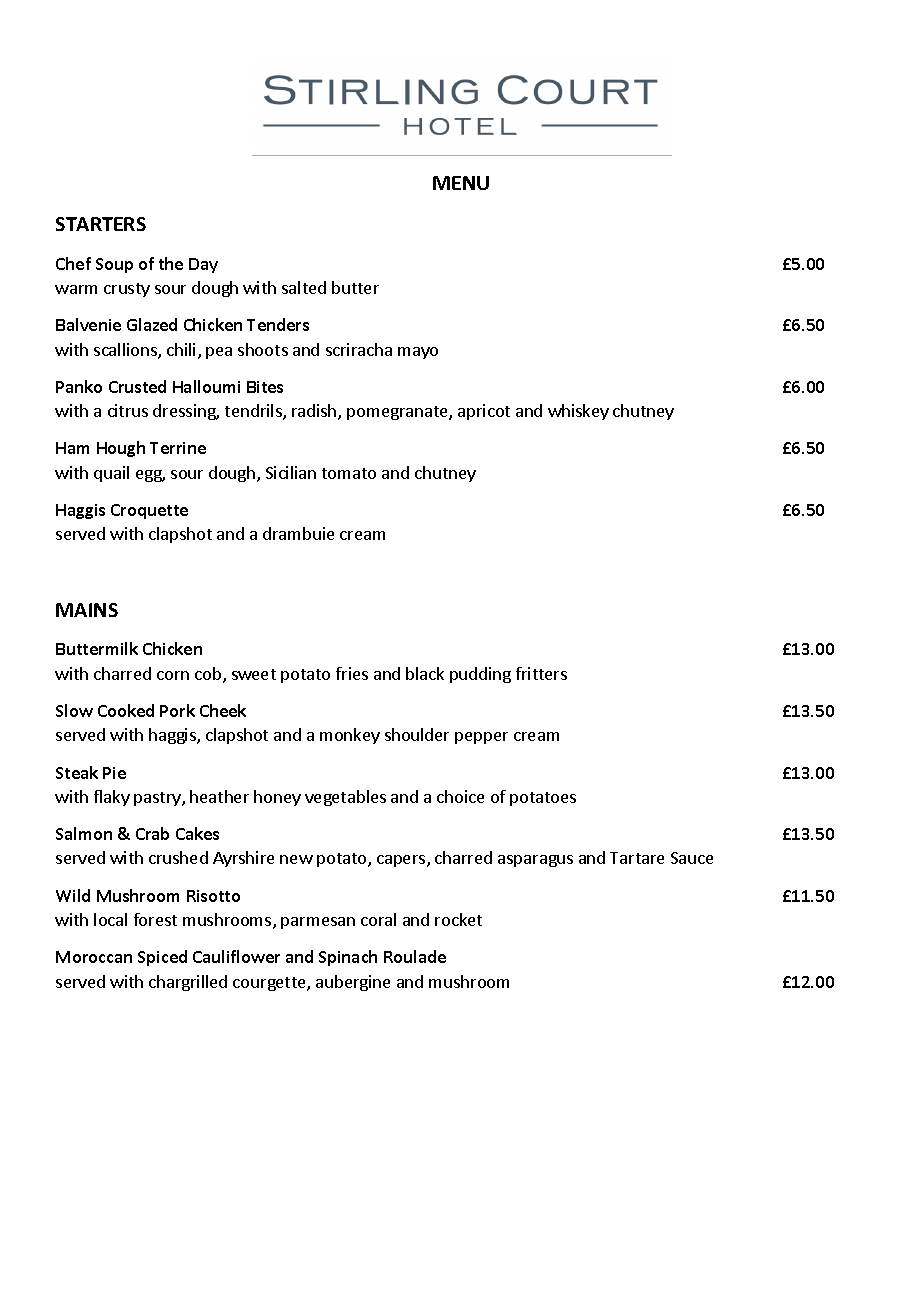  Describe the element at coordinates (101, 224) in the document. I see `STARTERS` at that location.
